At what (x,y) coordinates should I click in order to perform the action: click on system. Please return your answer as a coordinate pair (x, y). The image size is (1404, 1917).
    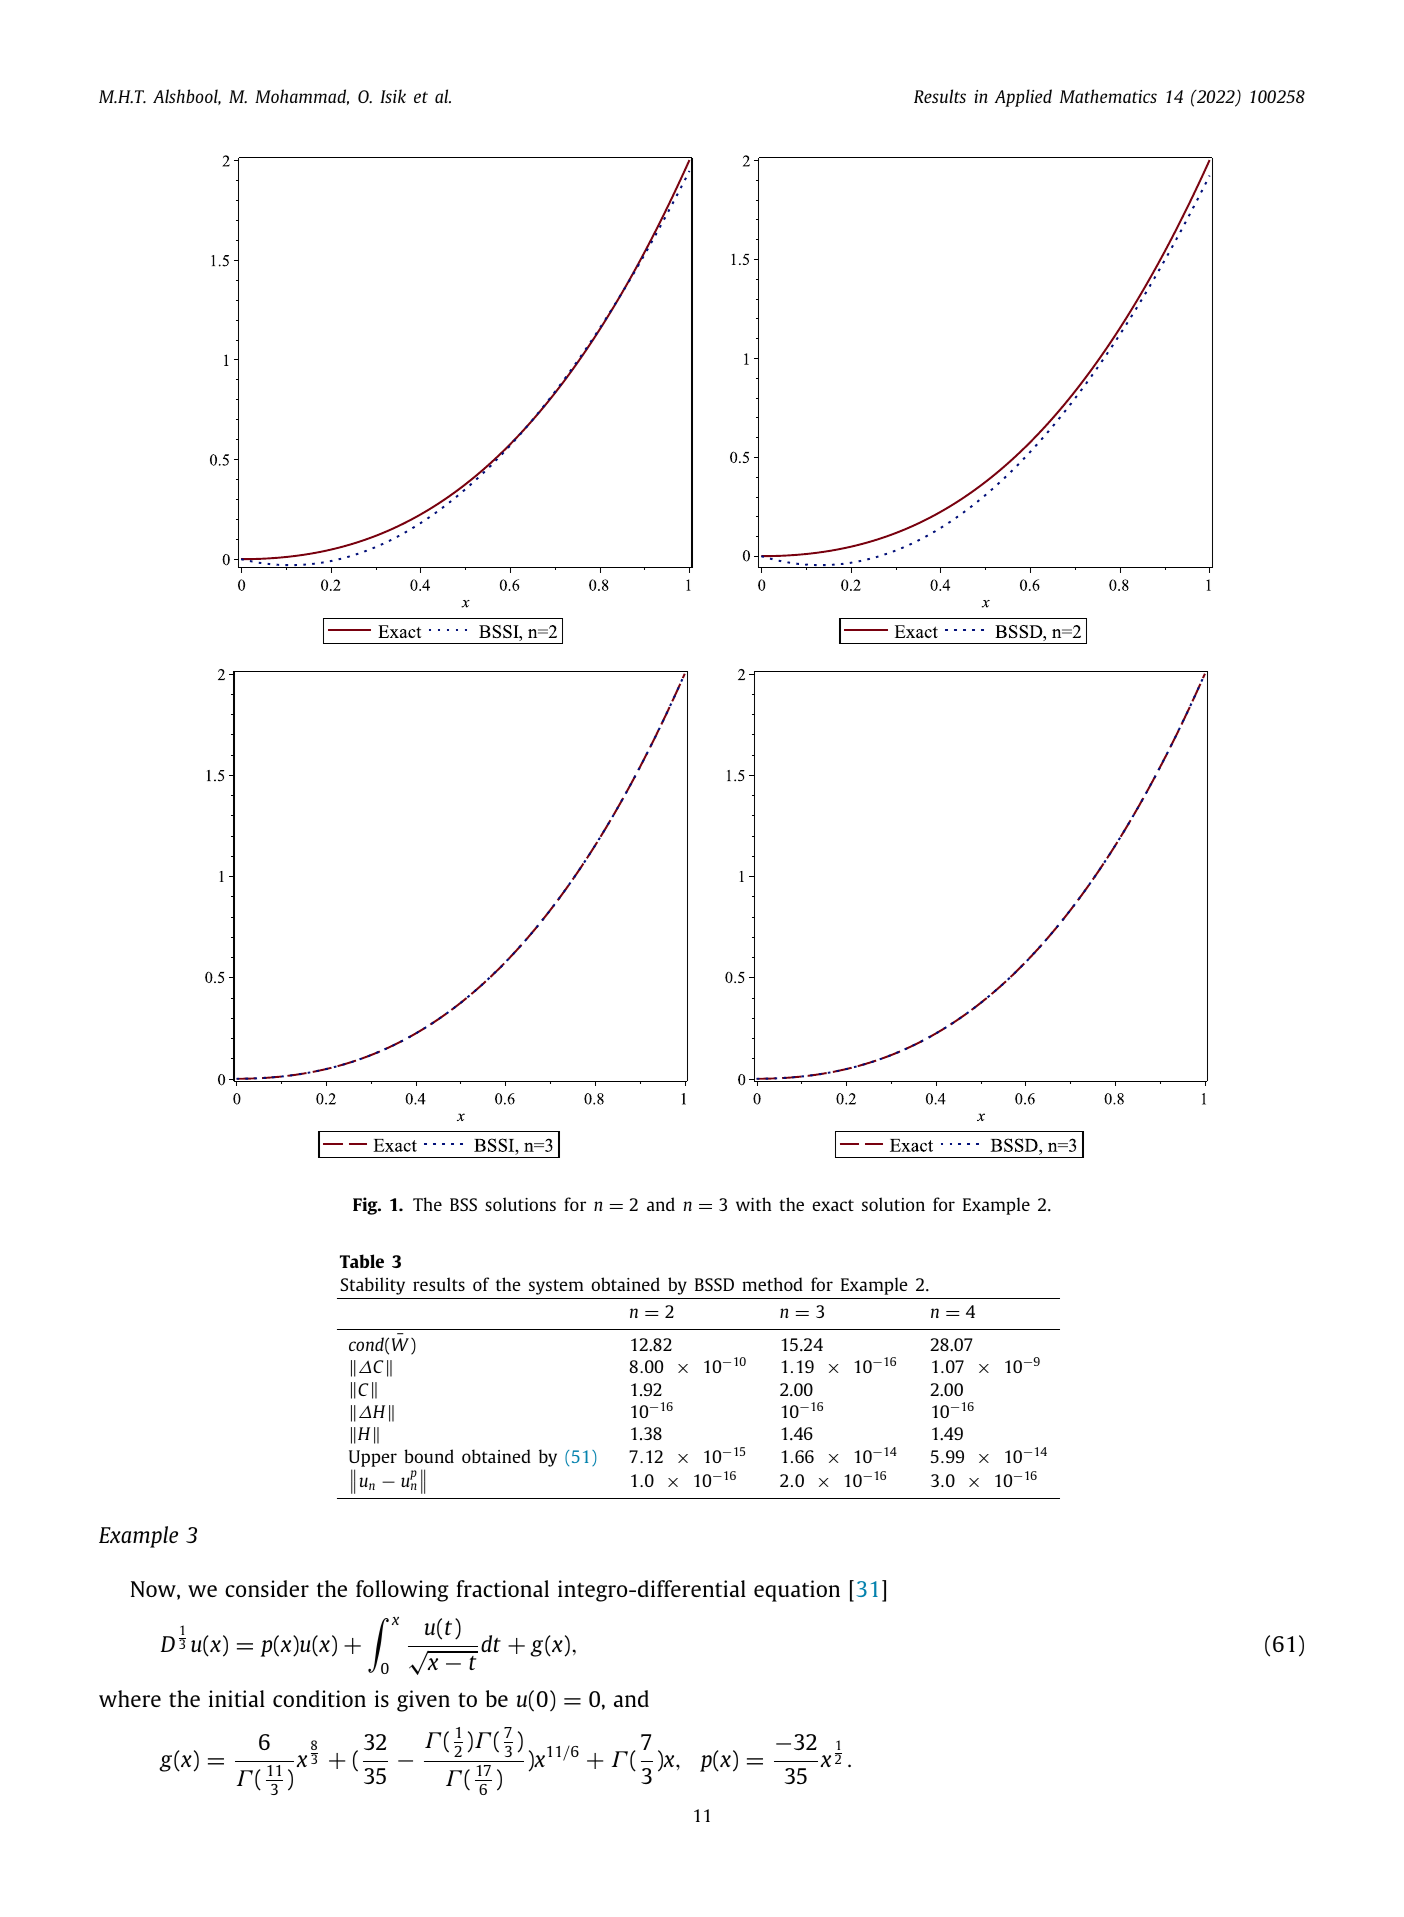
    Looking at the image, I should click on (556, 1287).
